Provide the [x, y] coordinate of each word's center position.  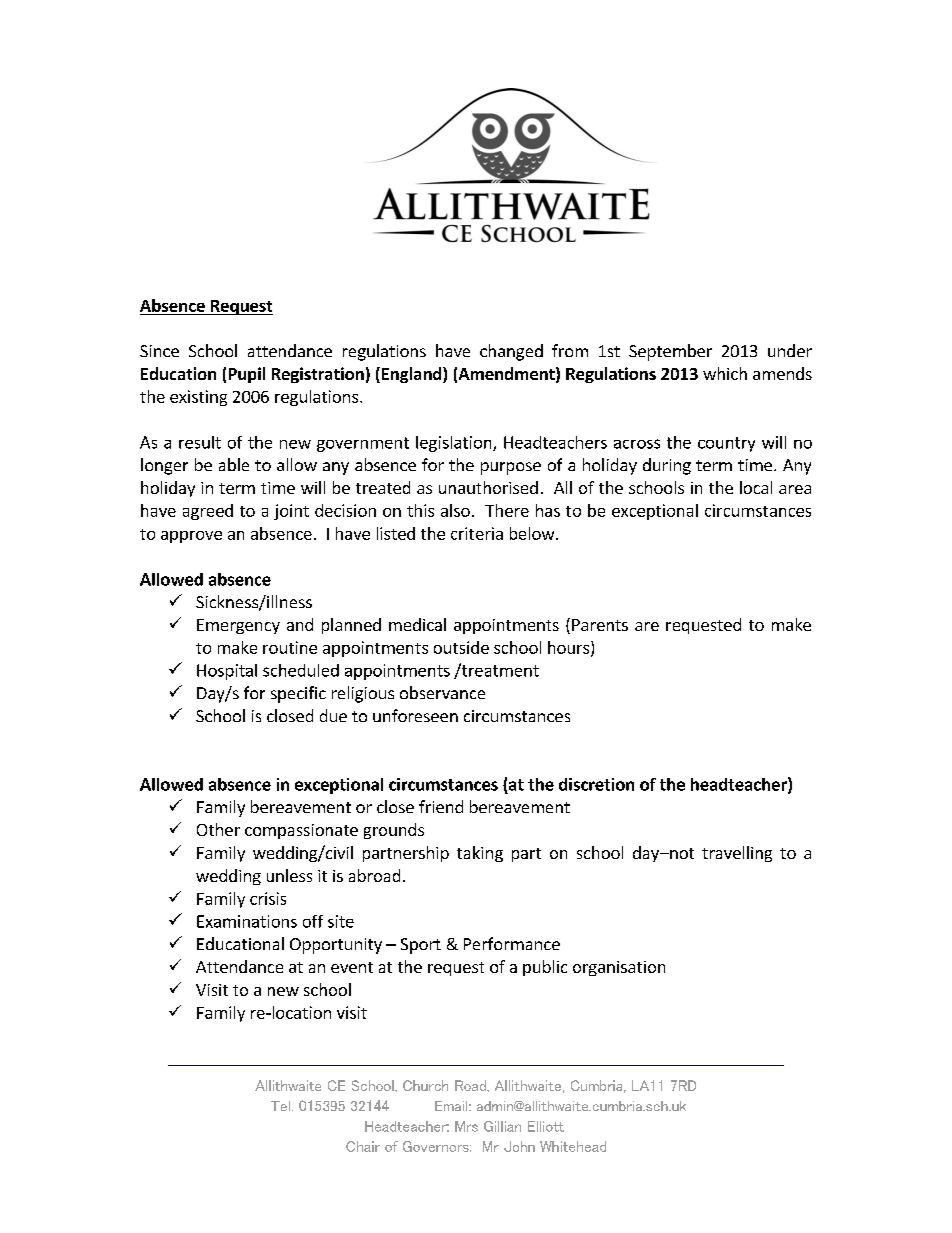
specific [298, 694]
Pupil [247, 375]
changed [511, 352]
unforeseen [415, 715]
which [725, 373]
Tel [280, 1106]
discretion [596, 784]
